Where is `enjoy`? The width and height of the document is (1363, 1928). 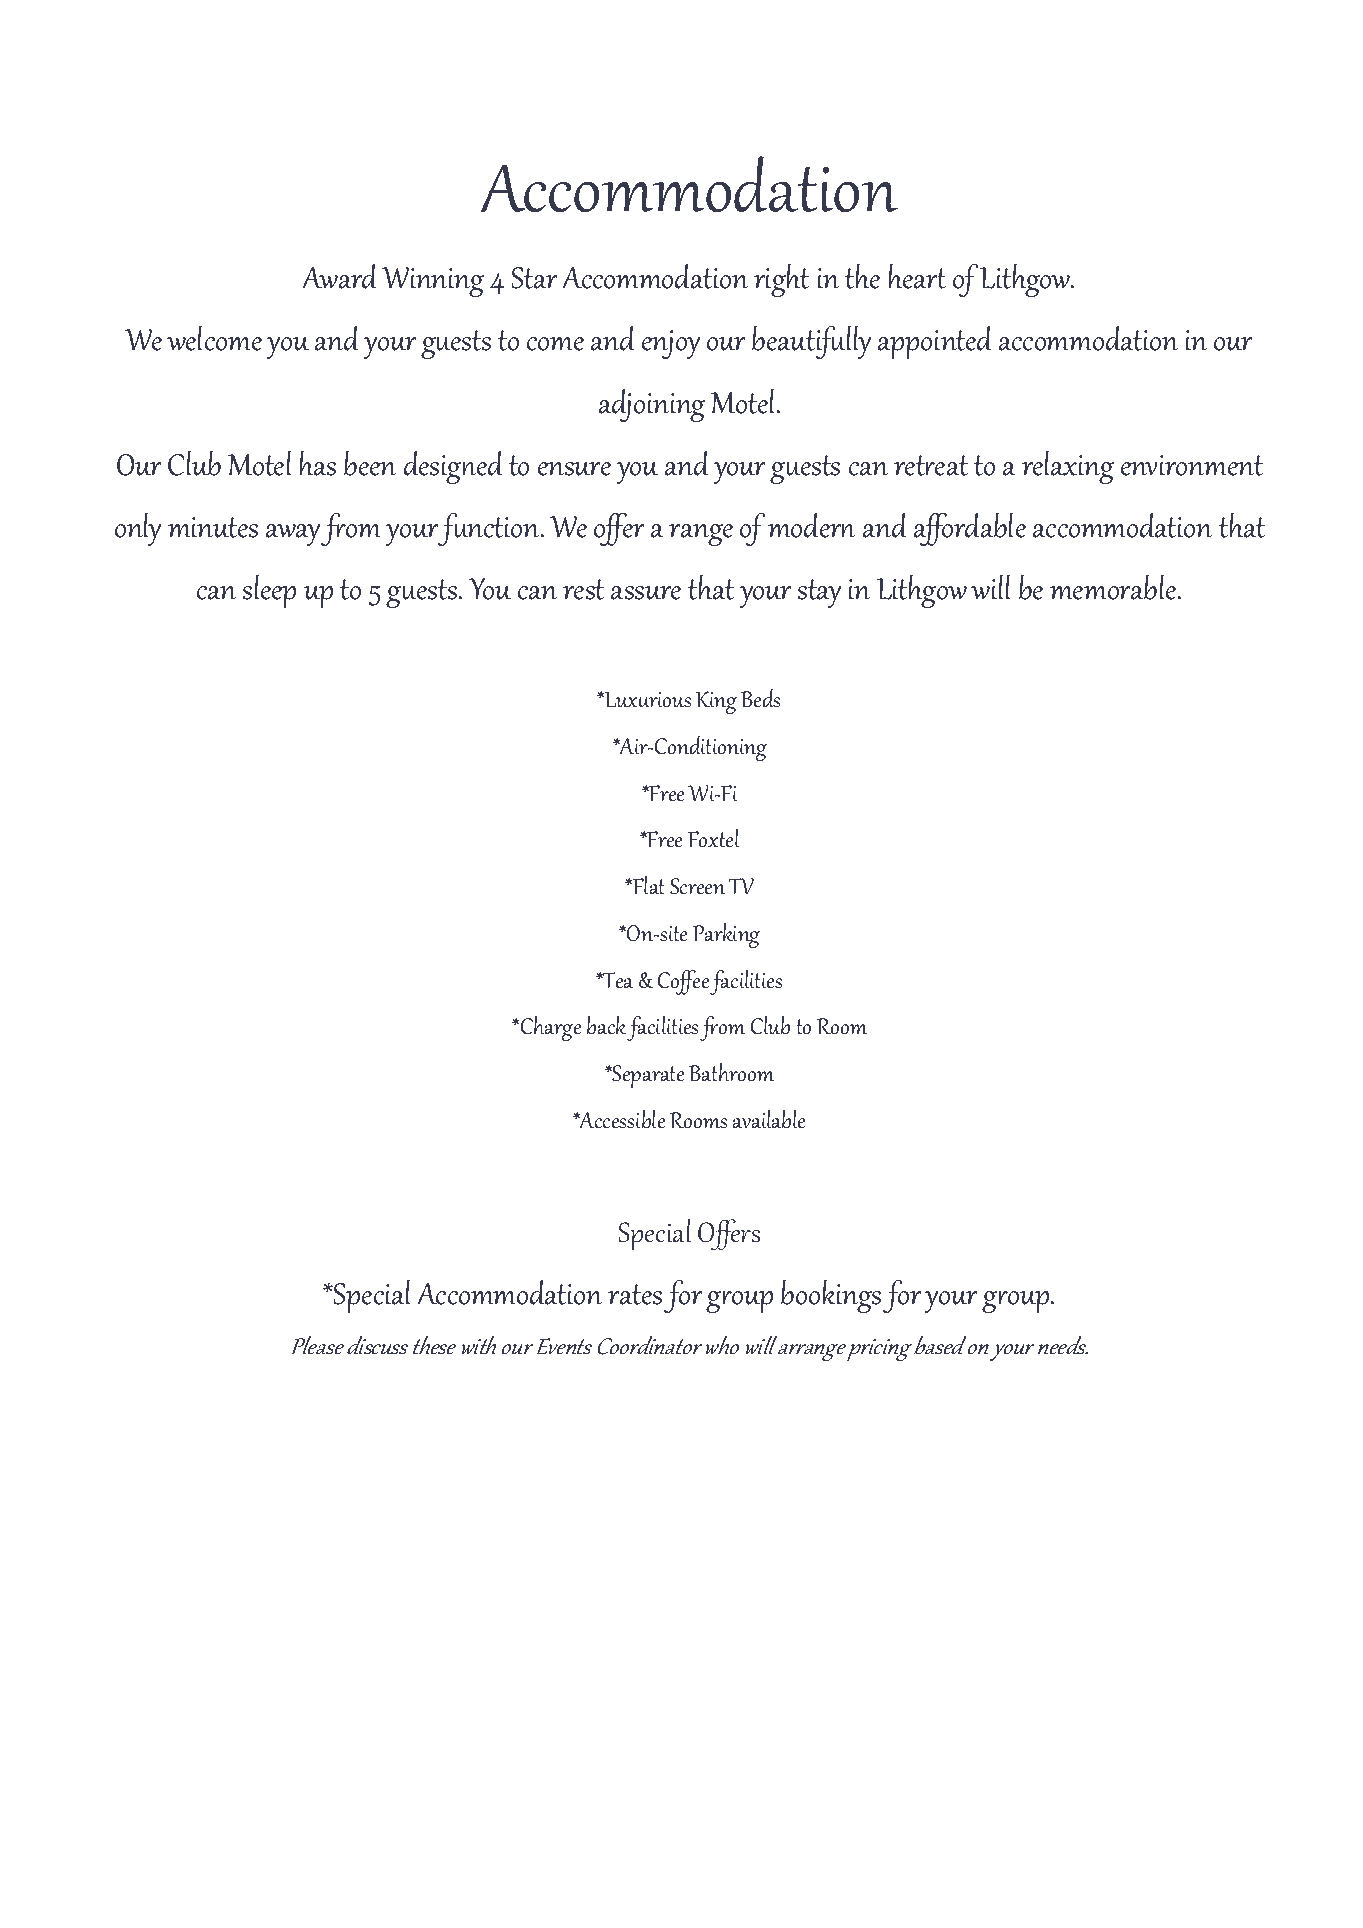
enjoy is located at coordinates (671, 344).
